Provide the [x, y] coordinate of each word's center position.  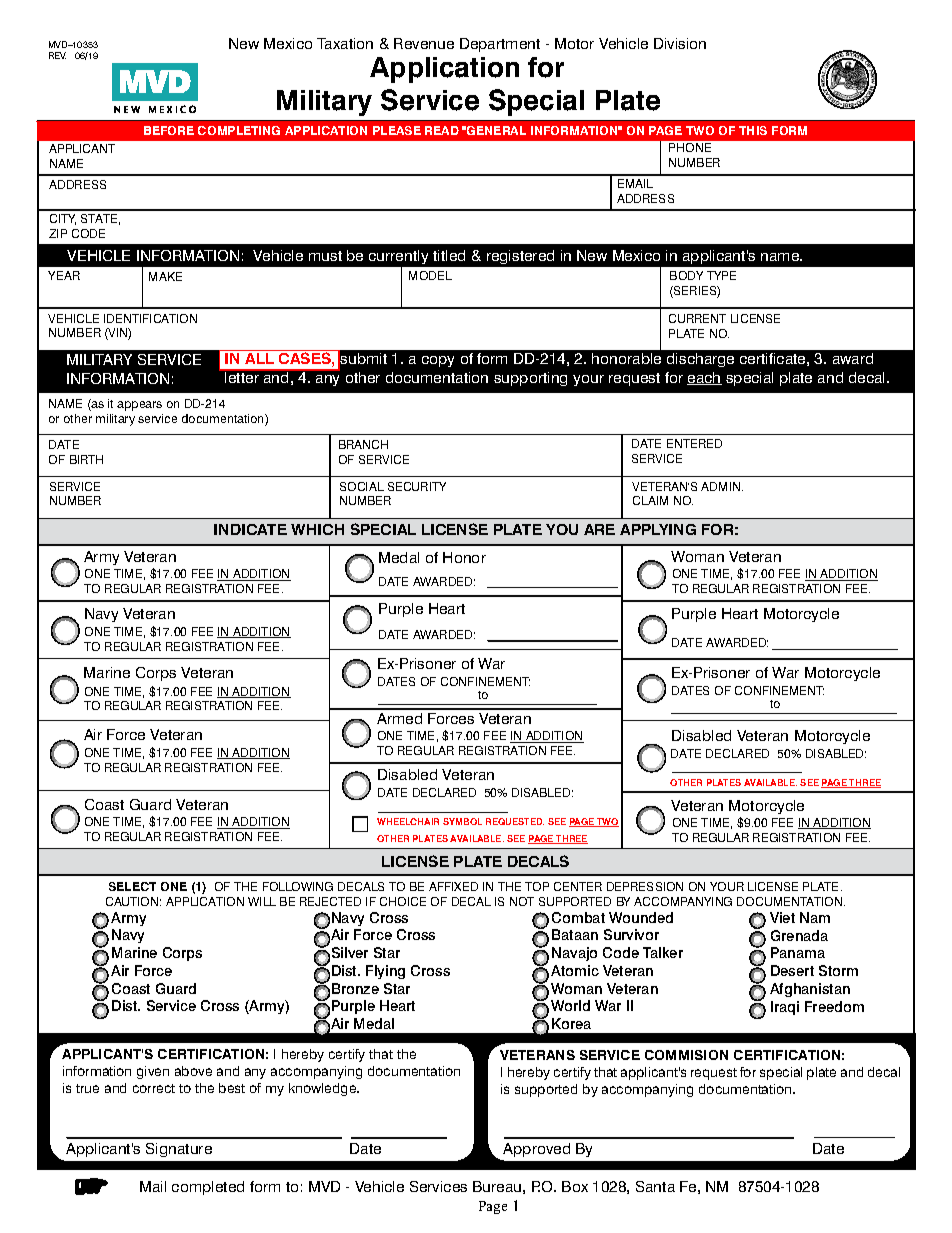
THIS [753, 130]
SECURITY [417, 486]
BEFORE [169, 130]
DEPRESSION [645, 886]
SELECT [132, 886]
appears [139, 406]
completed [208, 1188]
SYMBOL [462, 821]
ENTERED [694, 443]
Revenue [424, 43]
